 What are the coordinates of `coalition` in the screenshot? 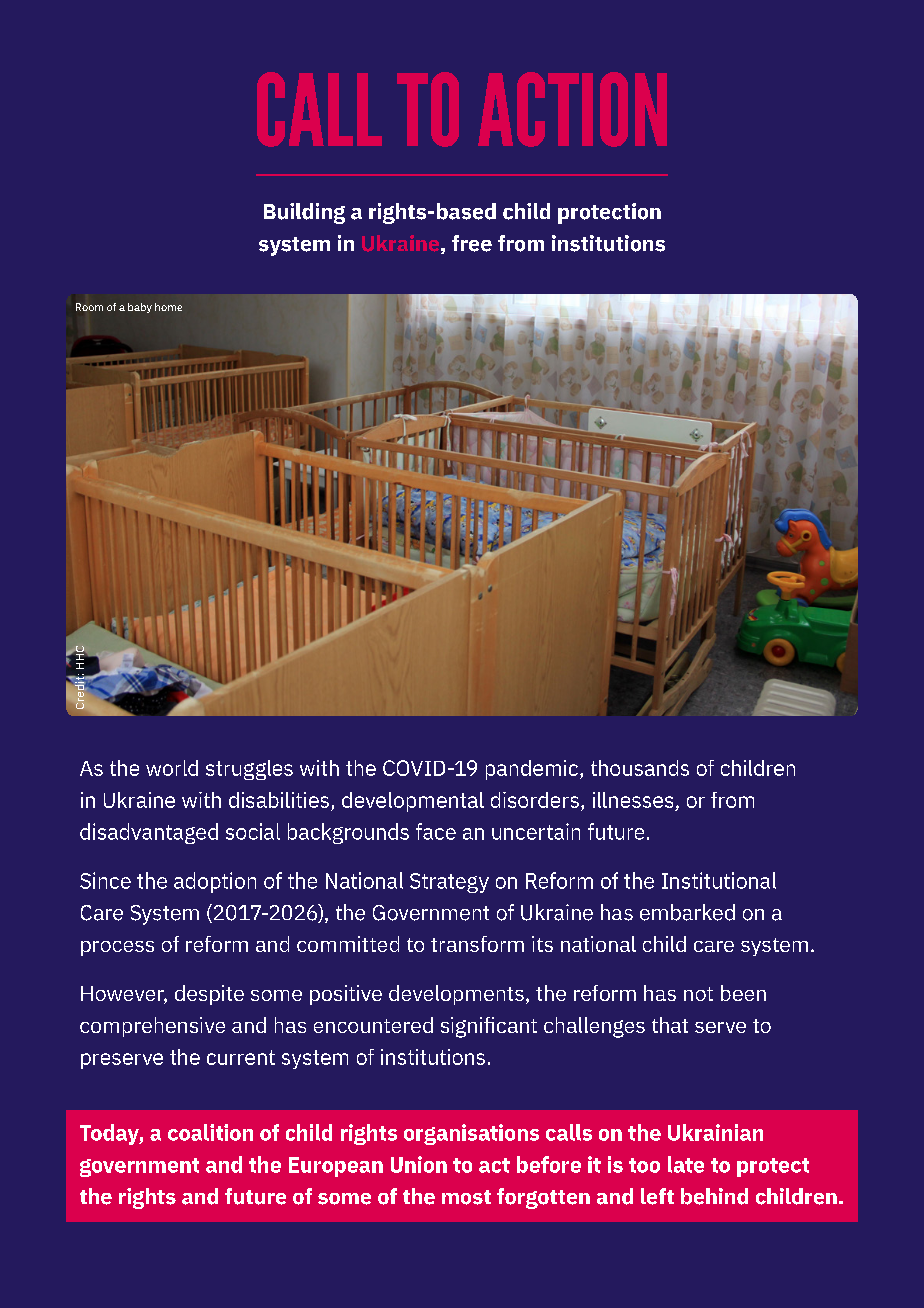 It's located at (210, 1132).
